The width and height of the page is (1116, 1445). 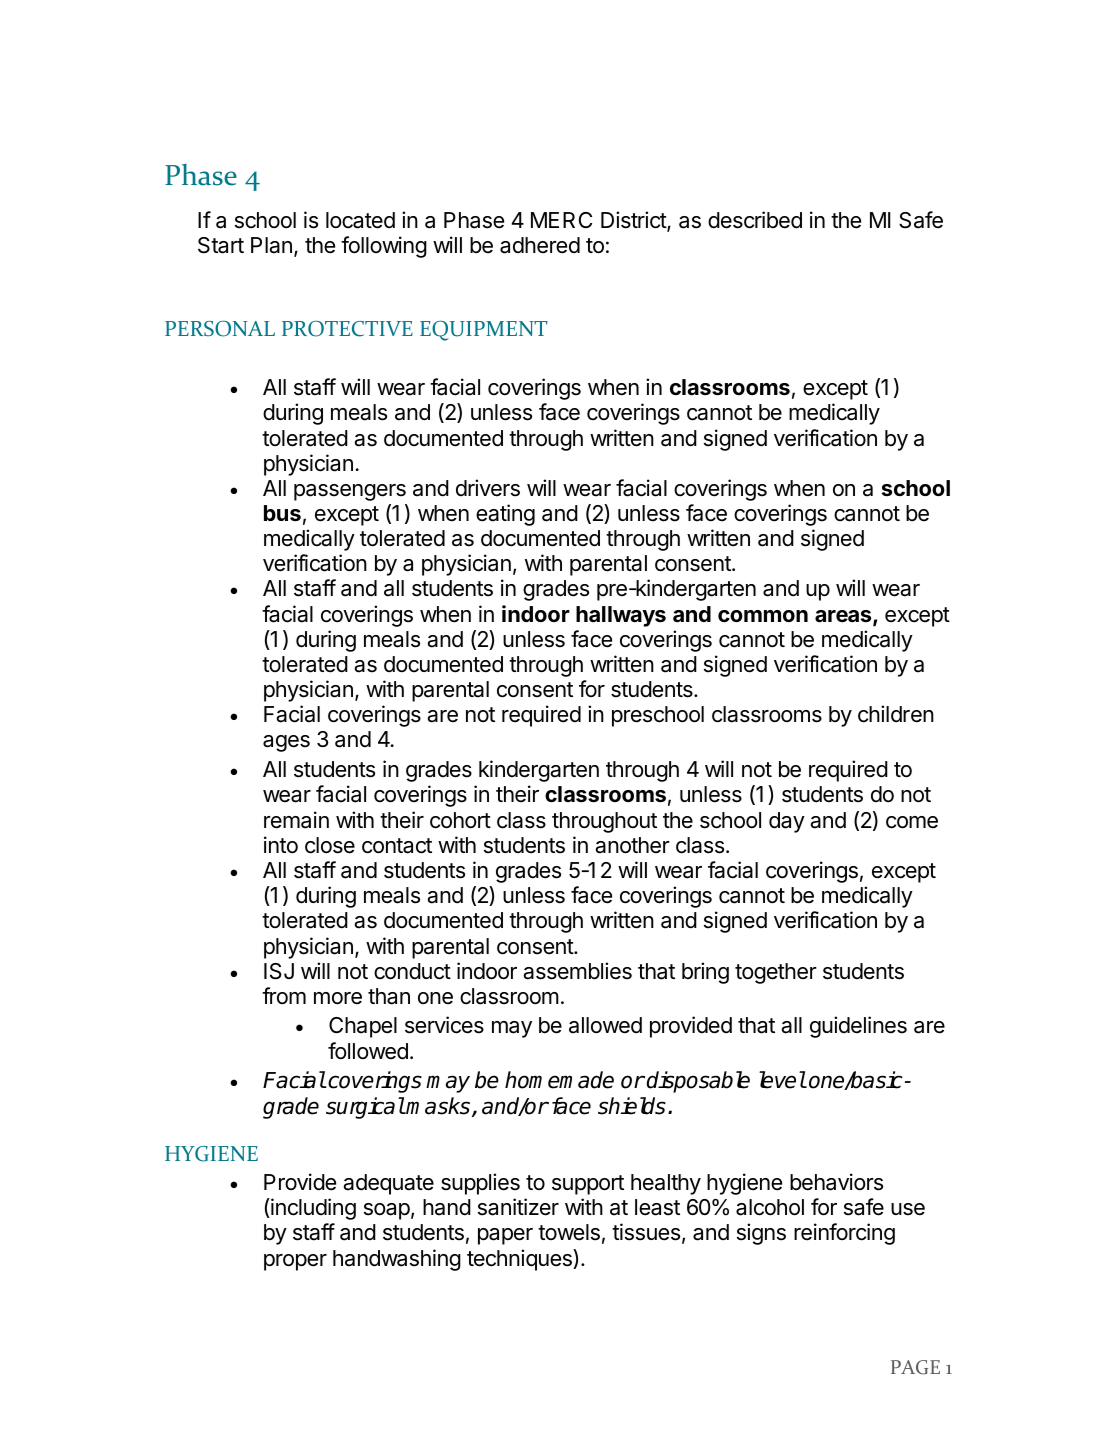 I want to click on homemade, so click(x=559, y=1080).
